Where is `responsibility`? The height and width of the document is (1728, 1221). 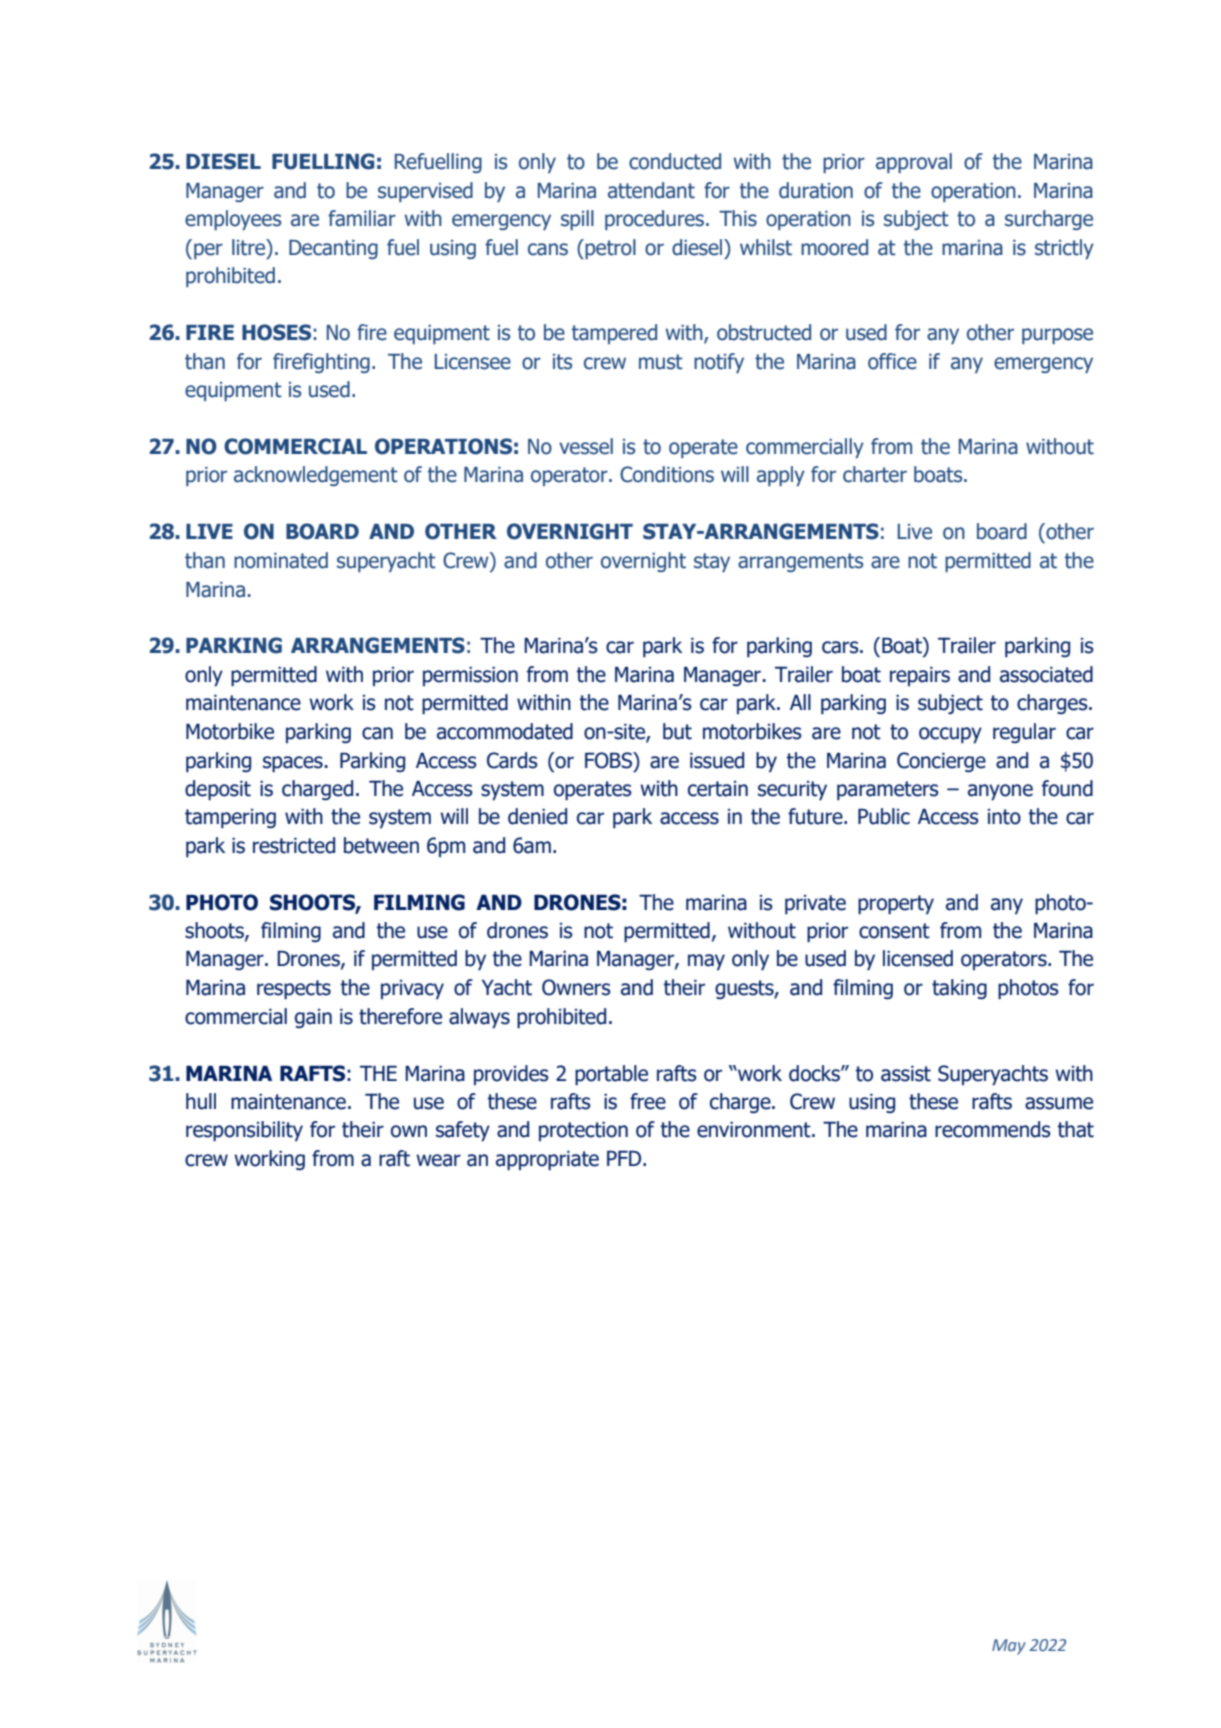
responsibility is located at coordinates (244, 1131).
